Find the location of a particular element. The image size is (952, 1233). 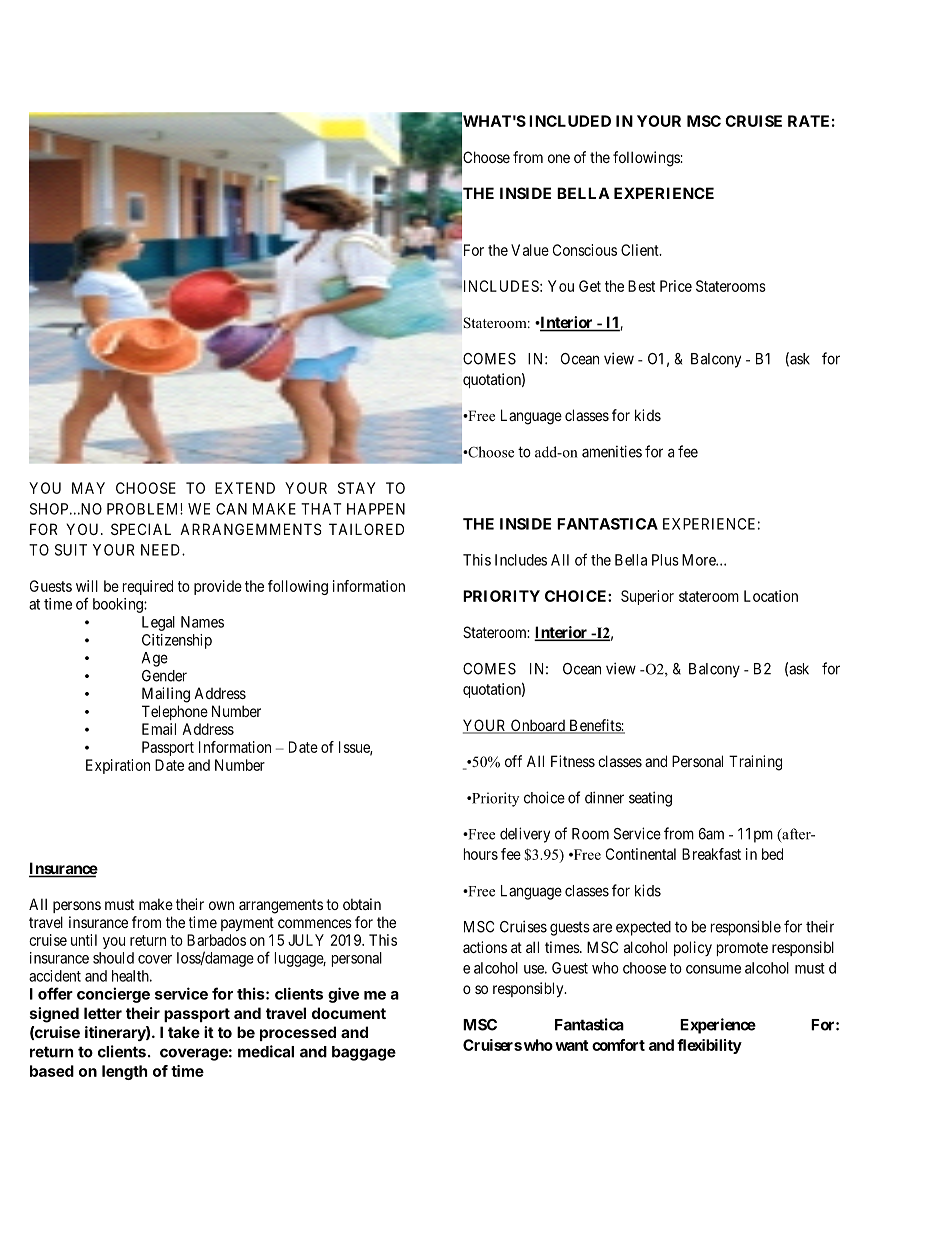

INCLUDED is located at coordinates (570, 121).
